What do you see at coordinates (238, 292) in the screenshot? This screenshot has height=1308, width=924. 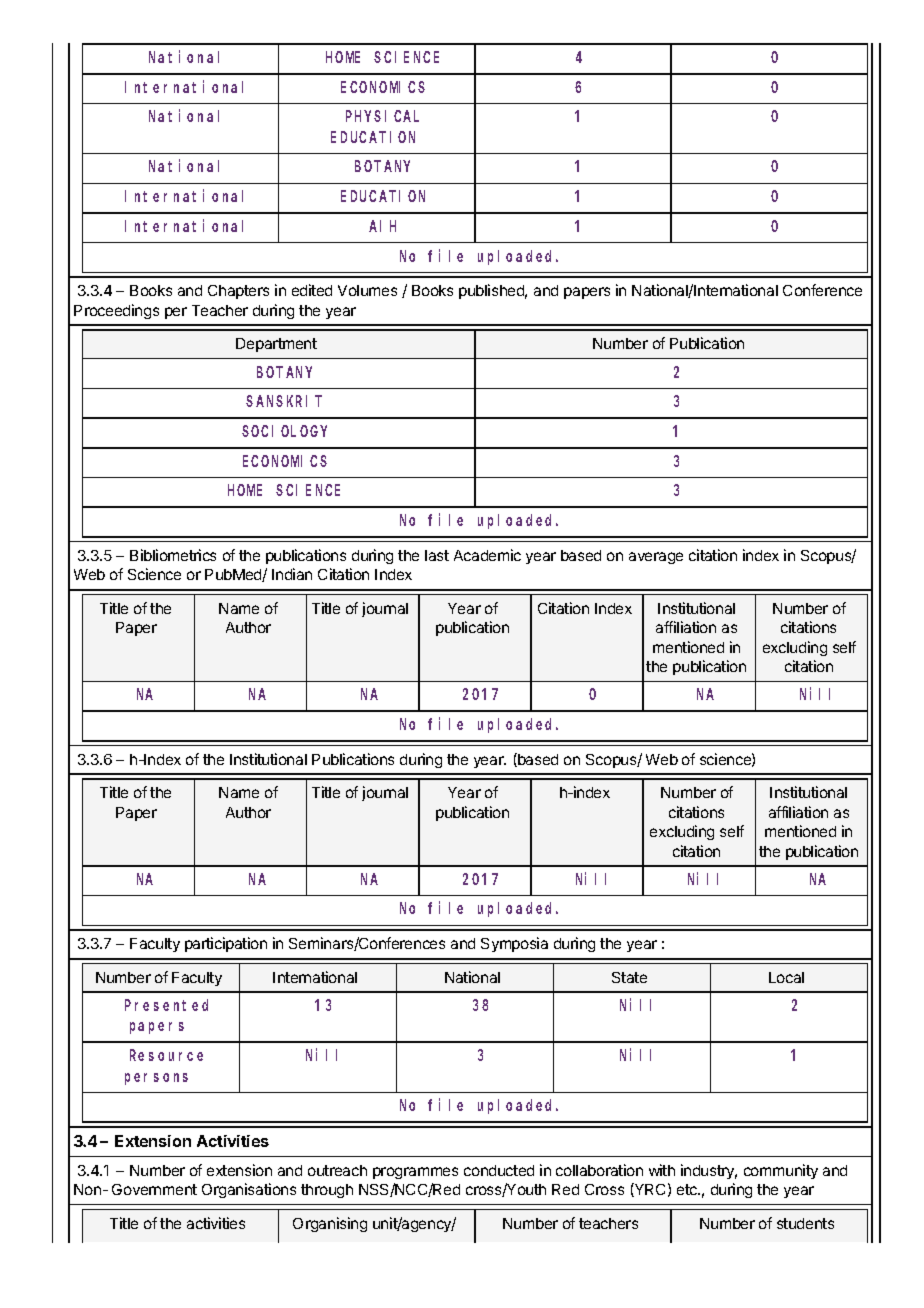 I see `Chapters` at bounding box center [238, 292].
